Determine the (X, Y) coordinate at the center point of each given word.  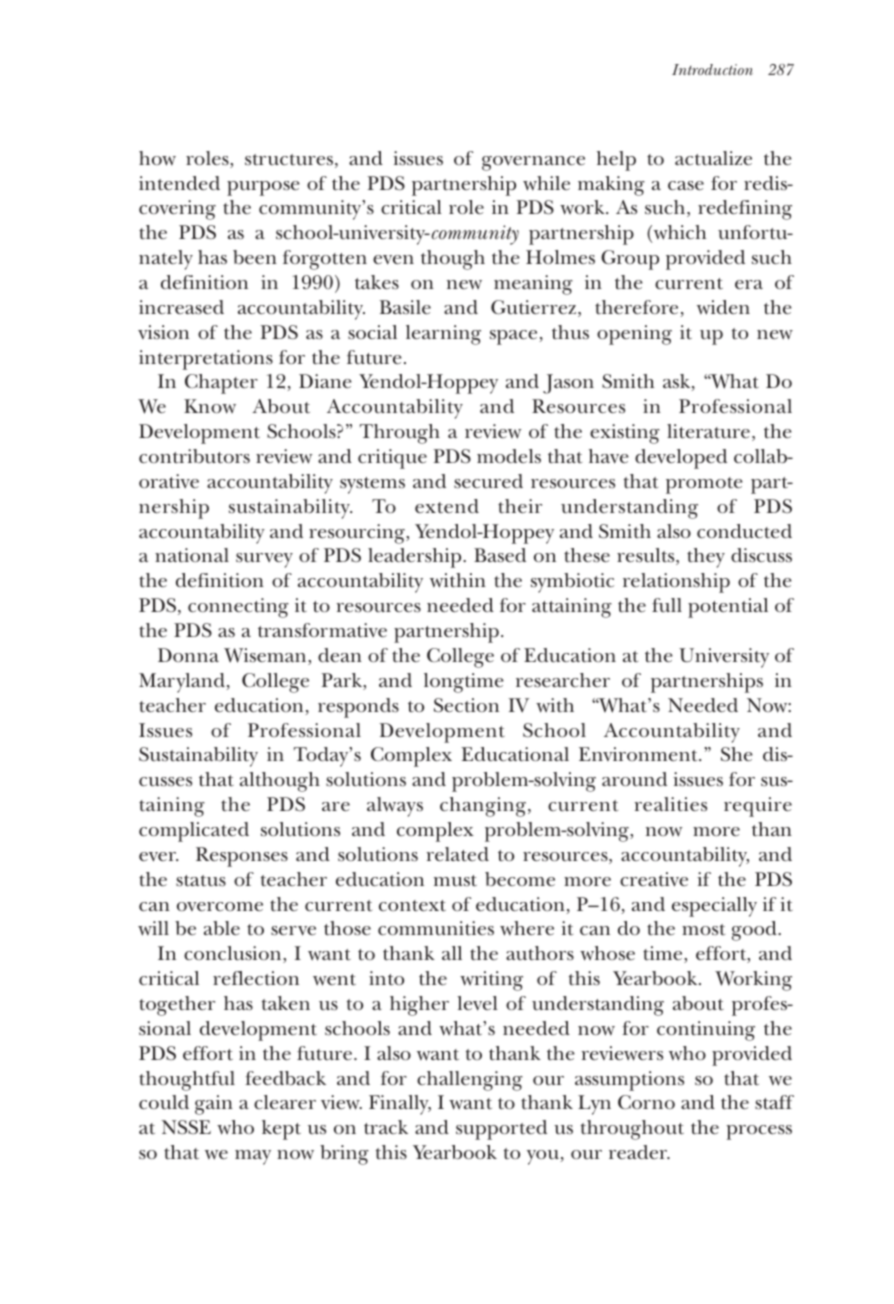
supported (501, 1130)
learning (443, 335)
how (157, 158)
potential (728, 608)
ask (678, 382)
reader (639, 1152)
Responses (242, 857)
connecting (238, 608)
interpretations (206, 360)
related (457, 854)
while (546, 183)
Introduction (712, 69)
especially (714, 907)
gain (214, 1105)
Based (500, 555)
